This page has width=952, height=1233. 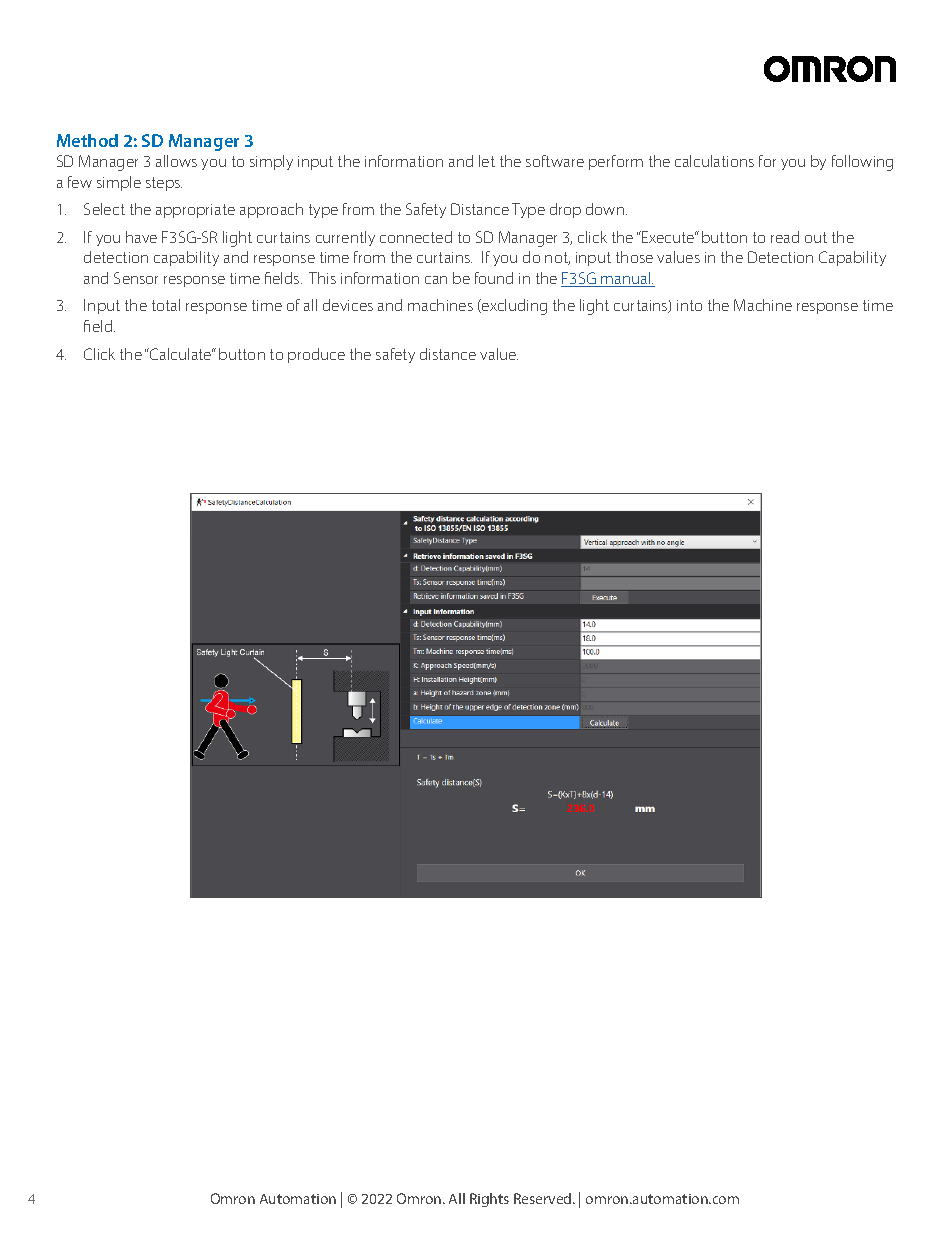 I want to click on let, so click(x=487, y=161).
